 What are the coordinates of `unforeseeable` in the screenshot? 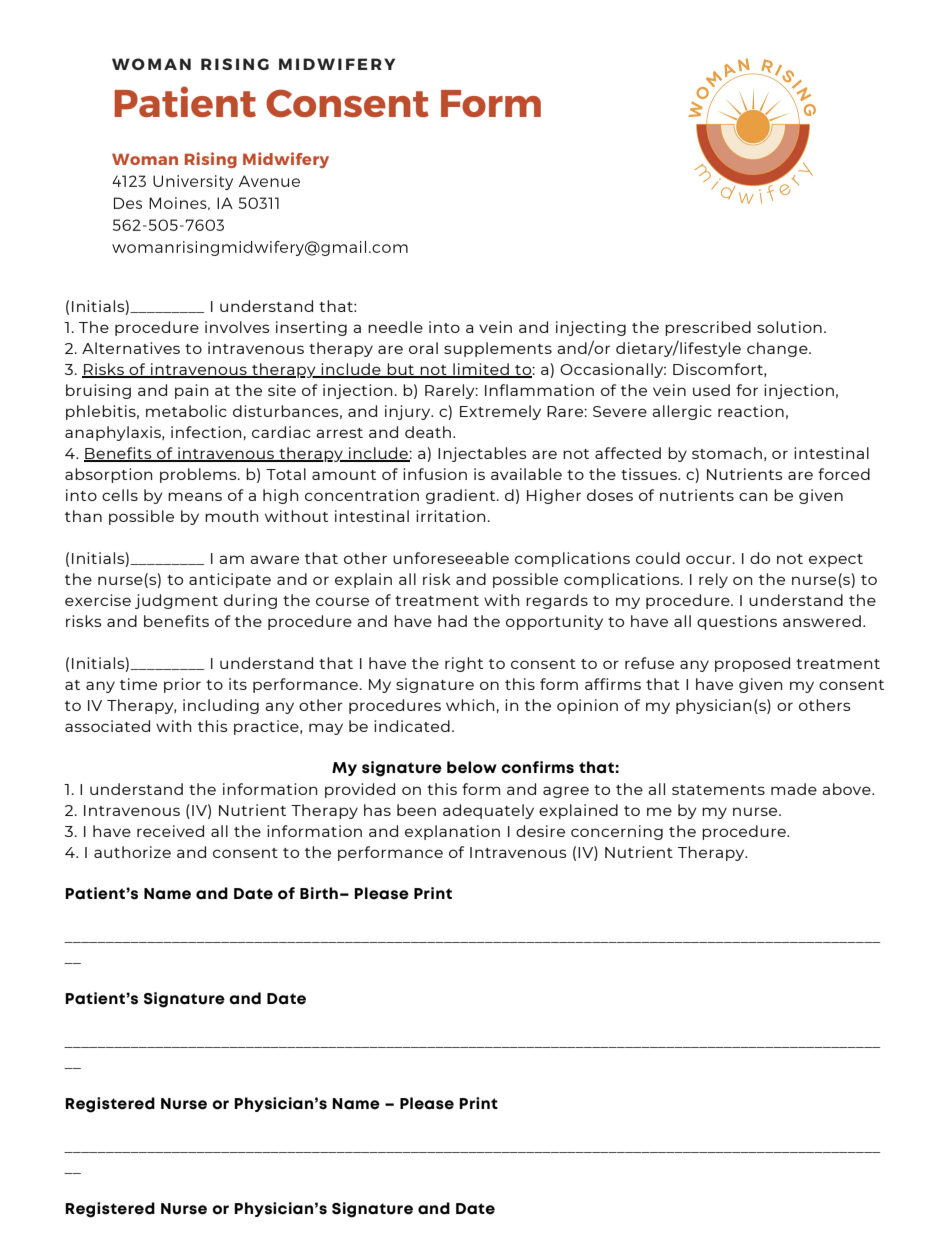 It's located at (451, 558).
